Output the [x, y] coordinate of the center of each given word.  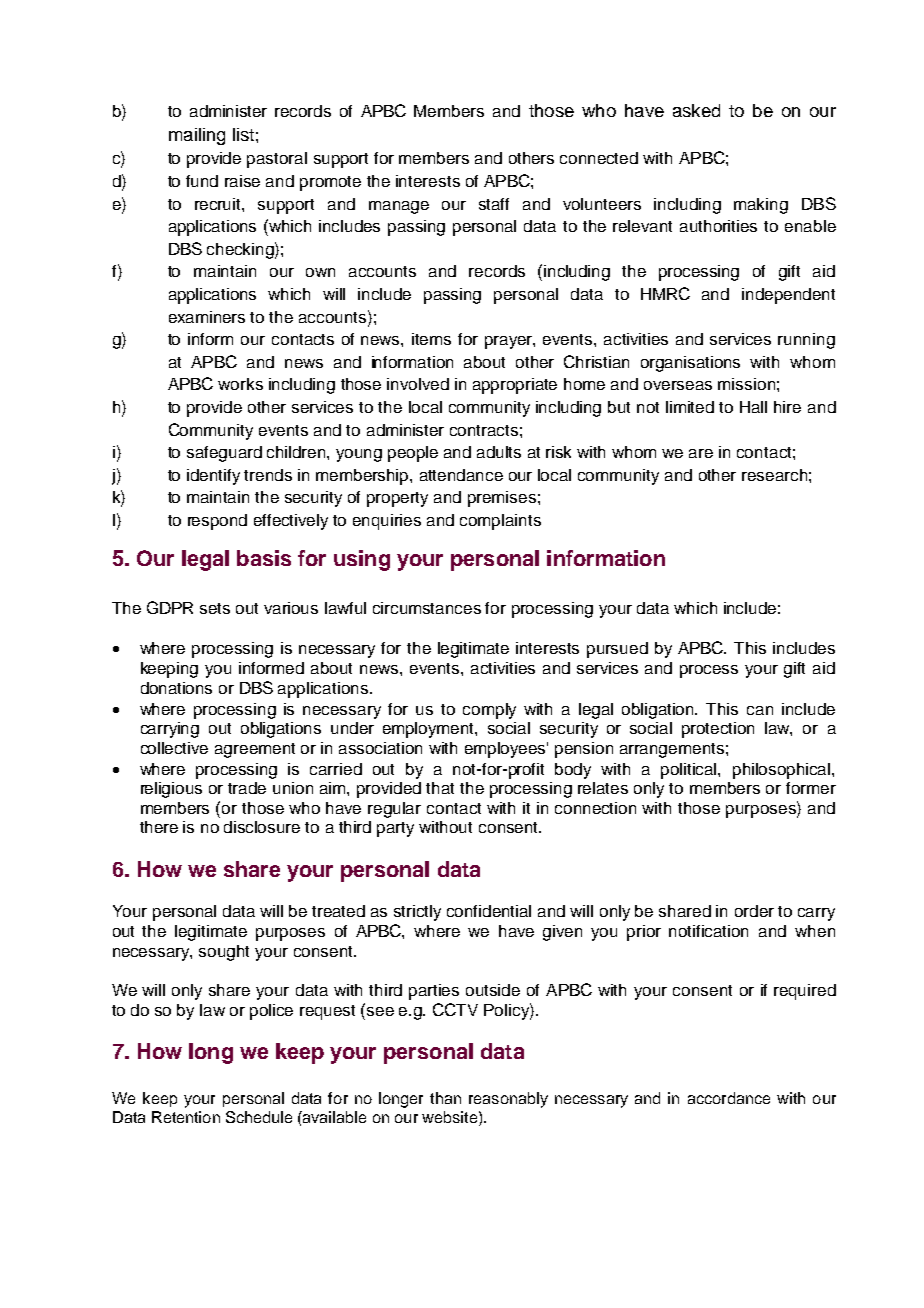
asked [696, 110]
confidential [489, 911]
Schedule [259, 1117]
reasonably [508, 1100]
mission [746, 384]
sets [215, 608]
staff [494, 204]
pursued [617, 650]
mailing [197, 136]
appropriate [515, 386]
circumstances [427, 608]
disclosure [262, 827]
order [754, 911]
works [240, 384]
